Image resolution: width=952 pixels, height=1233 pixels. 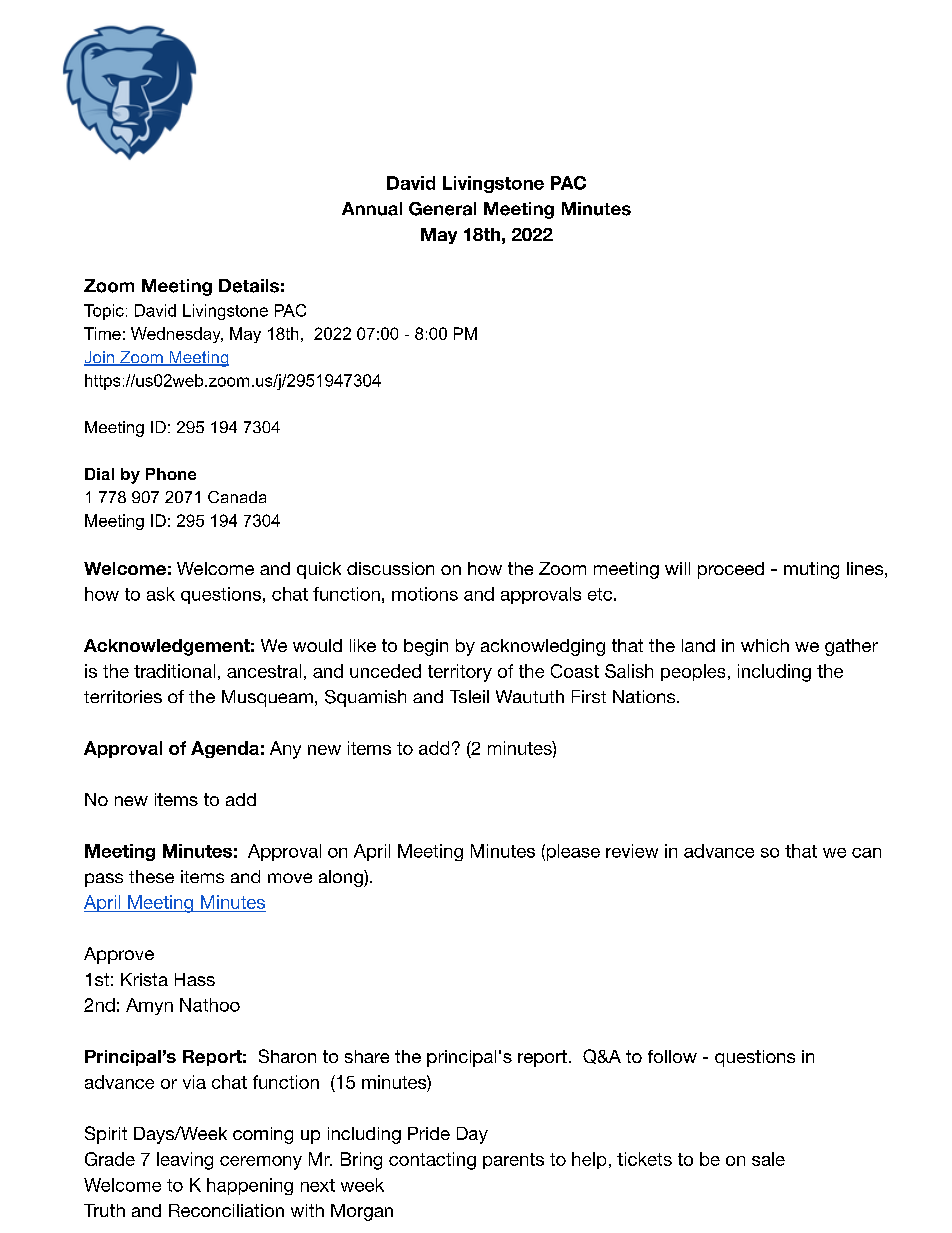 What do you see at coordinates (513, 1161) in the screenshot?
I see `parents` at bounding box center [513, 1161].
